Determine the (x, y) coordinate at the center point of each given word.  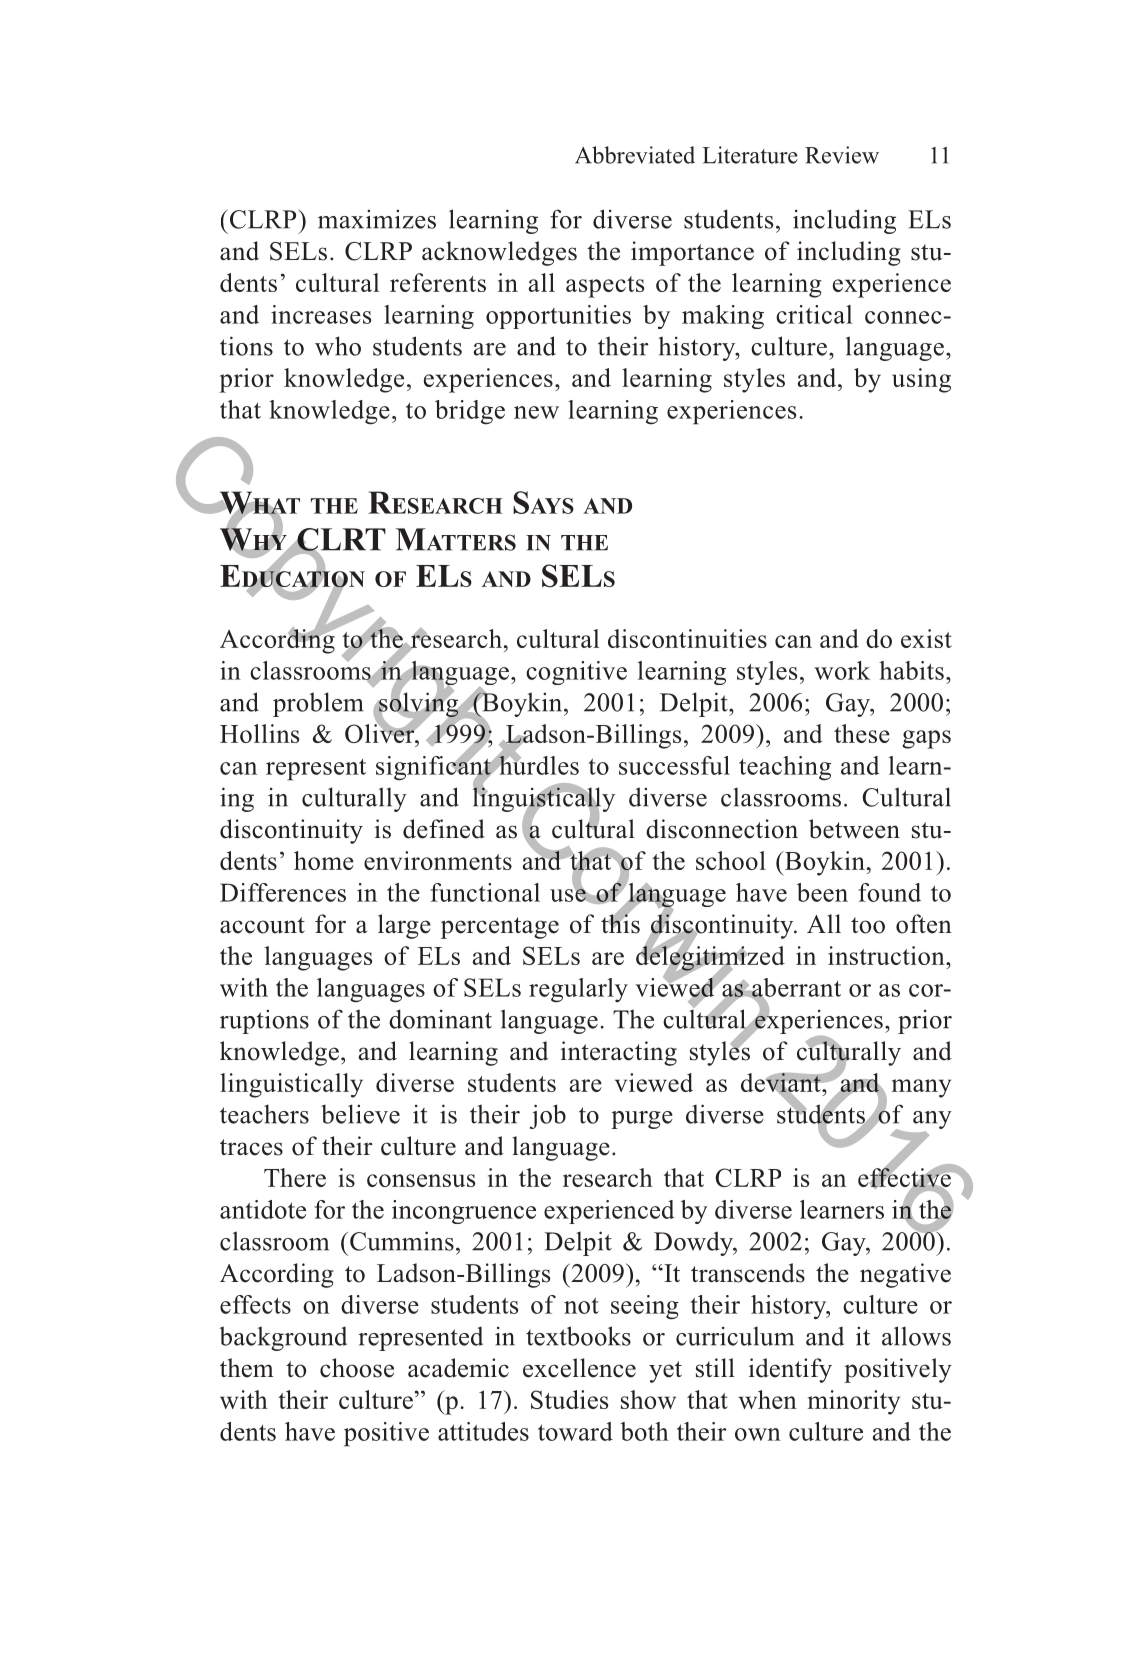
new (536, 412)
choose (357, 1368)
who (338, 346)
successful (674, 765)
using (921, 380)
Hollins (259, 733)
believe (360, 1114)
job (548, 1116)
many (921, 1088)
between (854, 829)
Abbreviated (635, 155)
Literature (750, 155)
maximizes (377, 219)
